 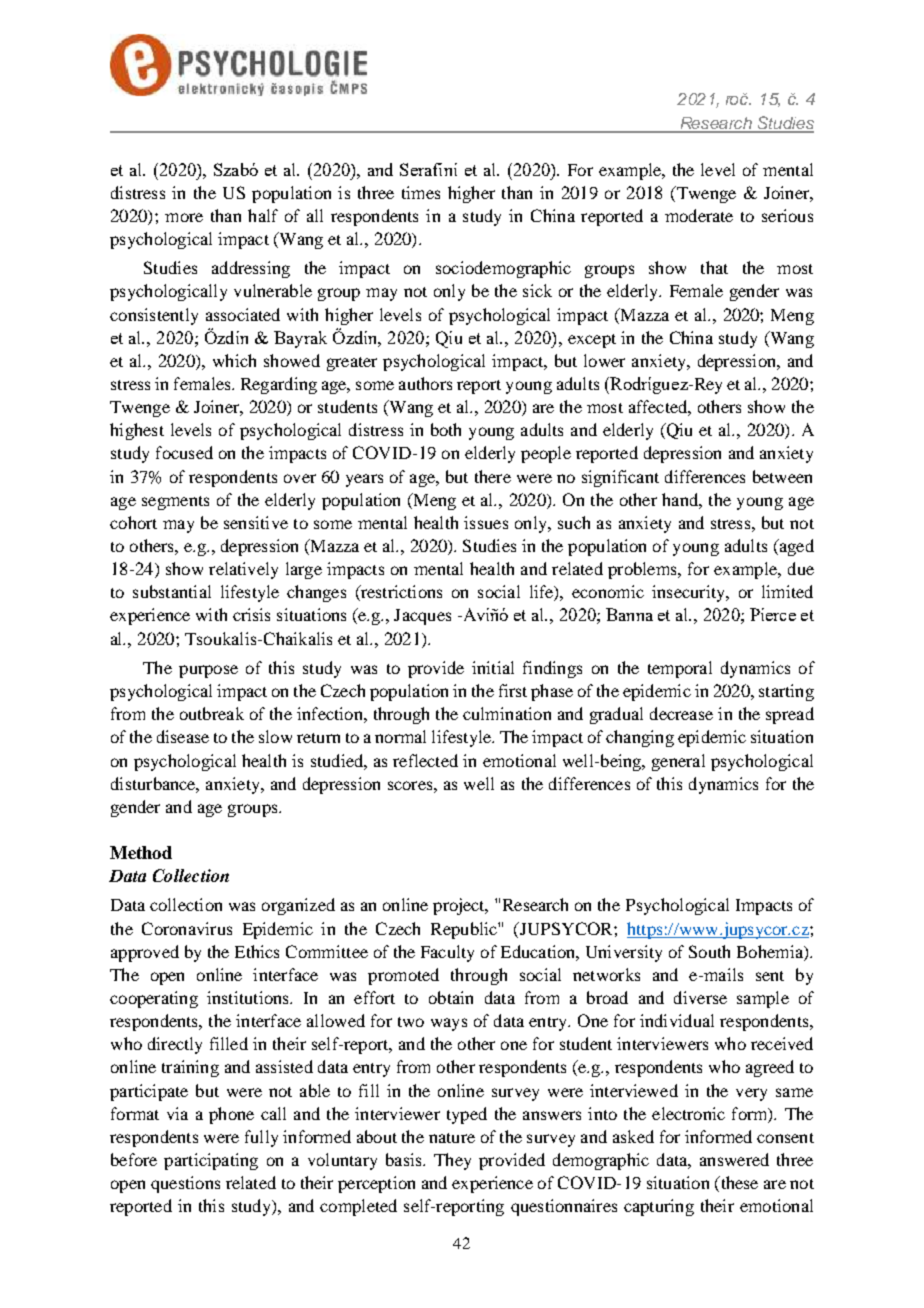 I want to click on more, so click(x=184, y=217).
